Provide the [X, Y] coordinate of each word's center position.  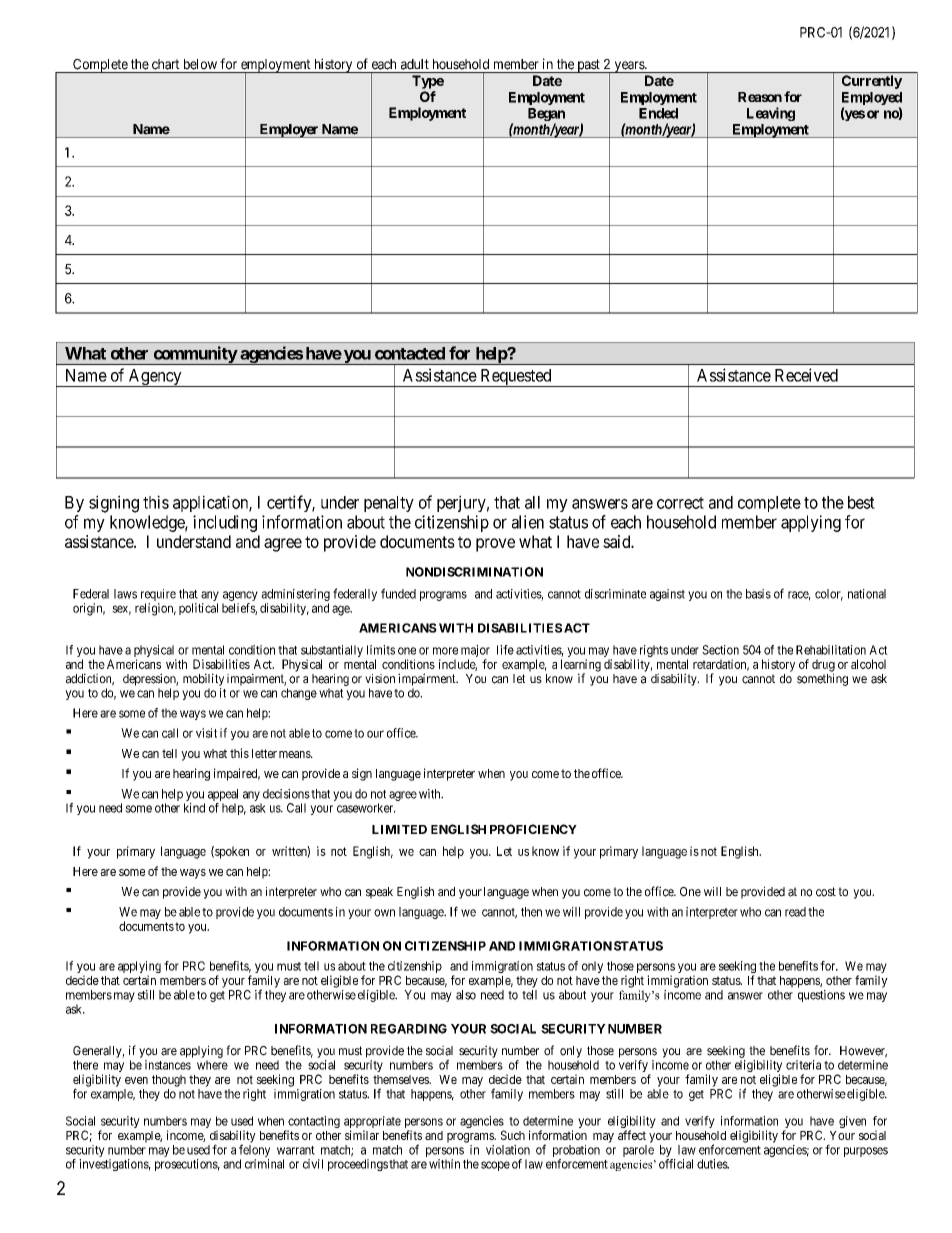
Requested [516, 378]
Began [546, 116]
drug [823, 666]
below [200, 64]
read [795, 912]
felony [254, 1150]
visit [206, 733]
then [531, 912]
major [475, 652]
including [225, 523]
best [861, 502]
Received [806, 375]
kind [194, 808]
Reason [760, 97]
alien [528, 522]
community [194, 355]
